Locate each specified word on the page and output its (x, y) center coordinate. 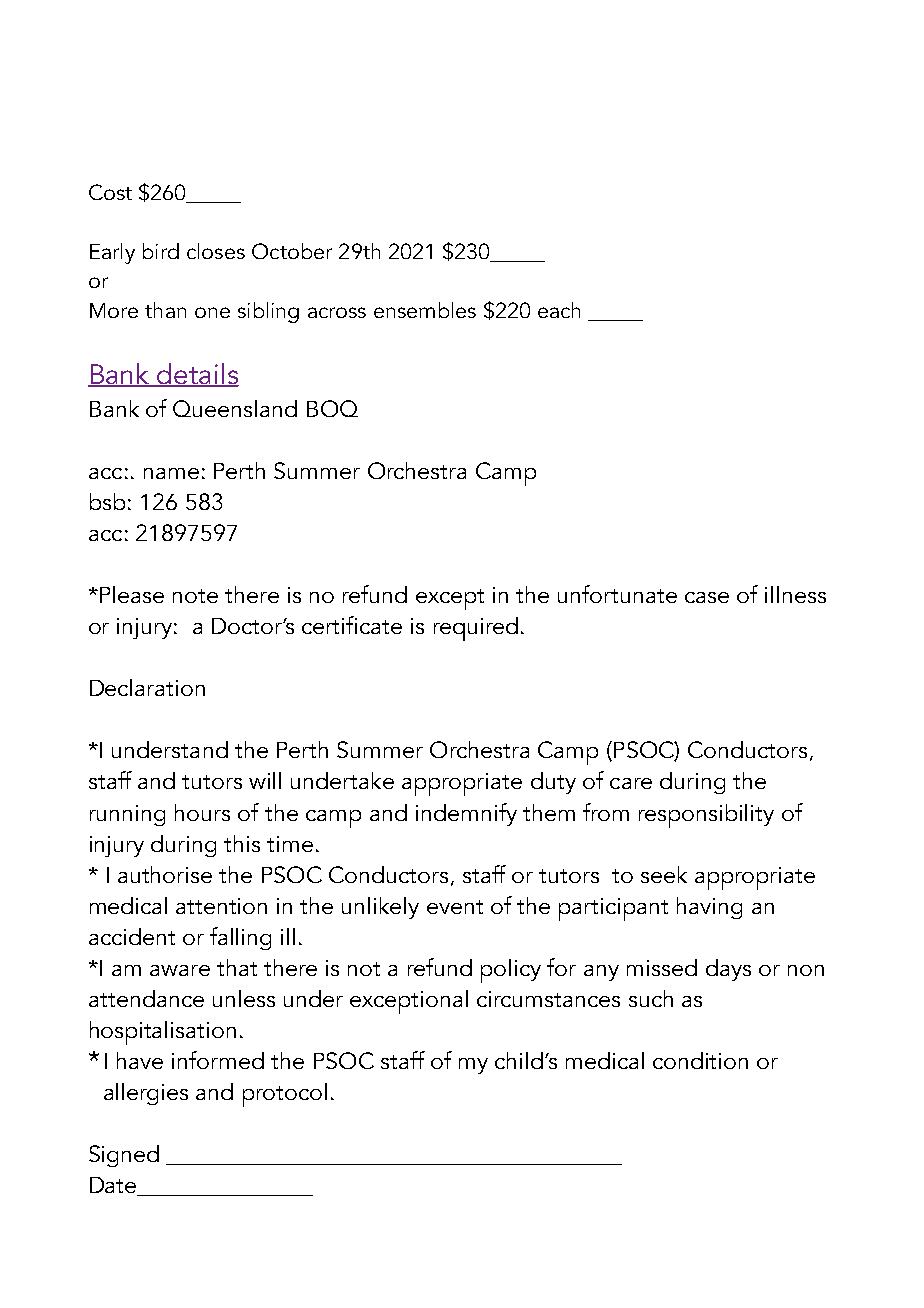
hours (202, 812)
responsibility (706, 816)
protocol (285, 1095)
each (559, 310)
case (707, 597)
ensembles (425, 310)
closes (216, 251)
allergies (146, 1094)
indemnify (466, 814)
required (476, 629)
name (171, 473)
